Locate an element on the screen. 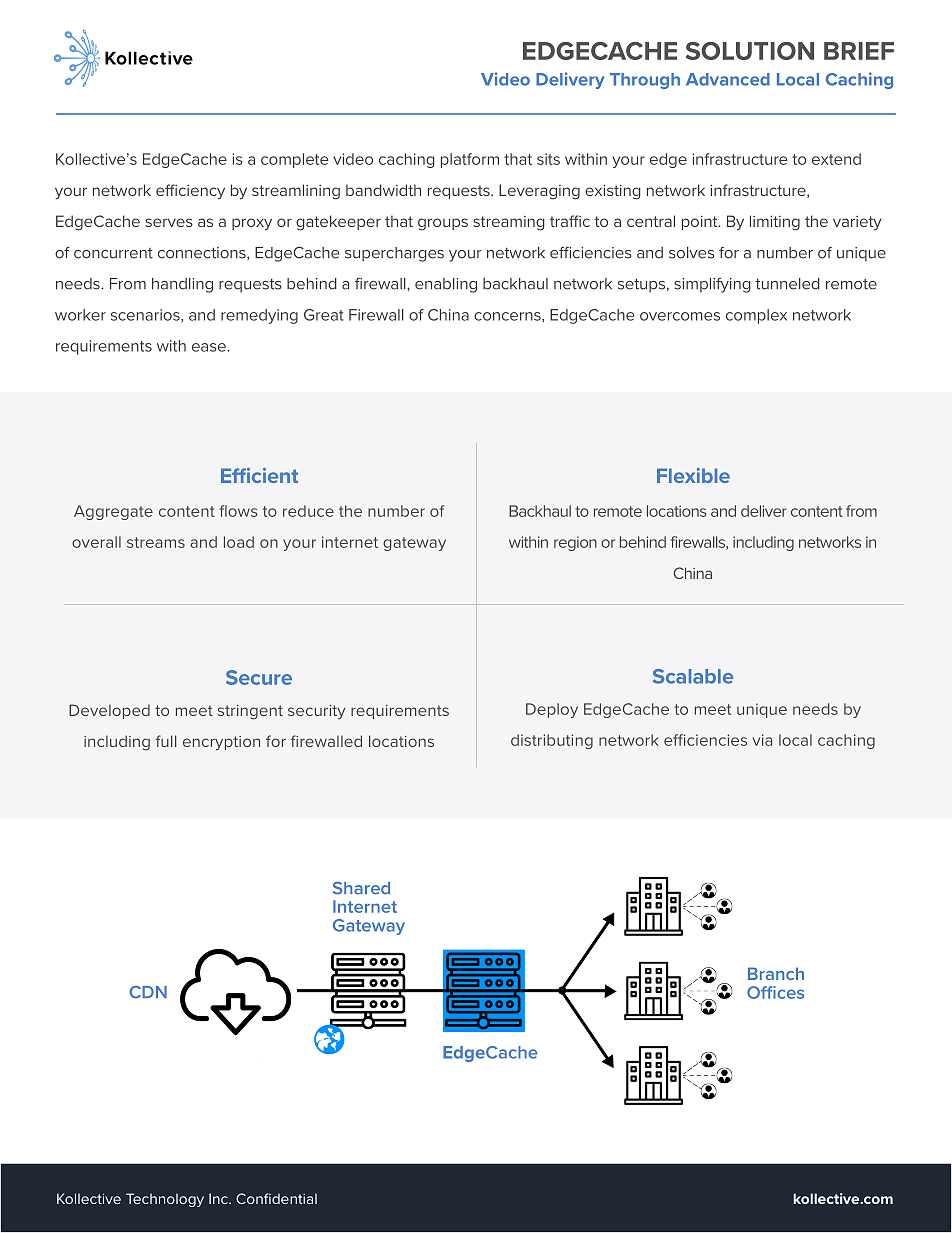 The image size is (952, 1233). CDN is located at coordinates (148, 992).
